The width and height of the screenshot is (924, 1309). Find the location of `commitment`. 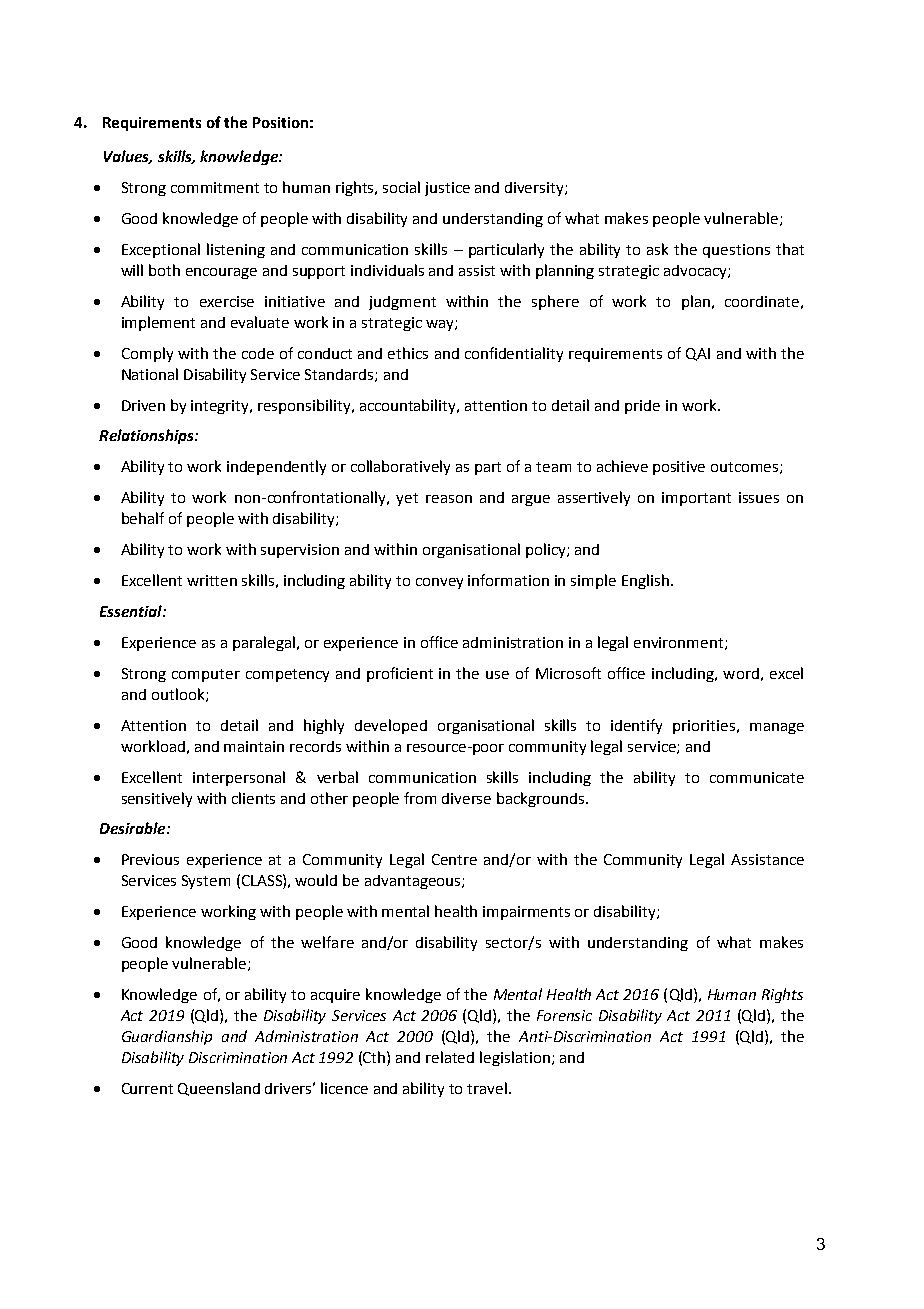

commitment is located at coordinates (215, 187).
